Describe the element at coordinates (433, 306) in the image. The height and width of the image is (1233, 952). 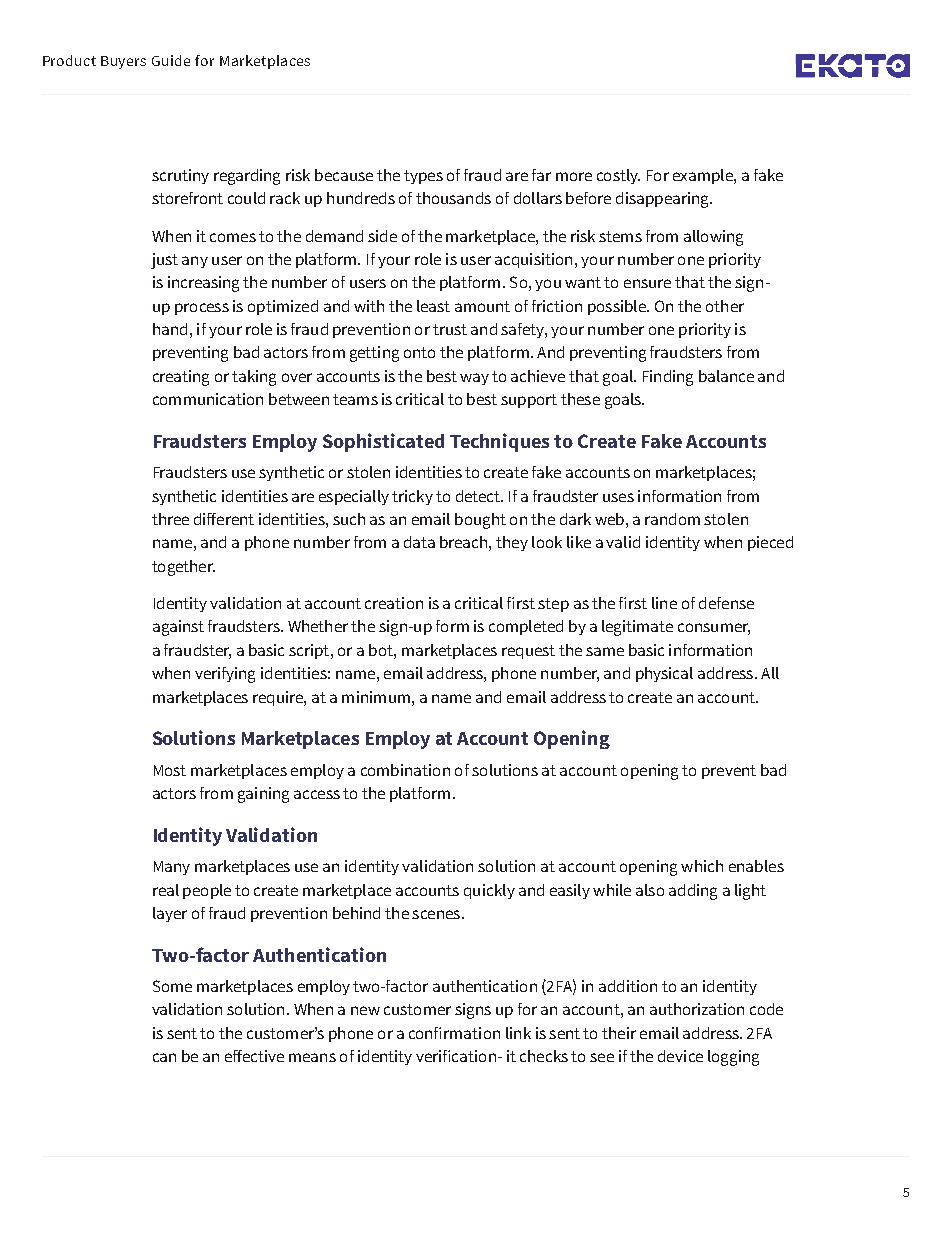
I see `least` at that location.
